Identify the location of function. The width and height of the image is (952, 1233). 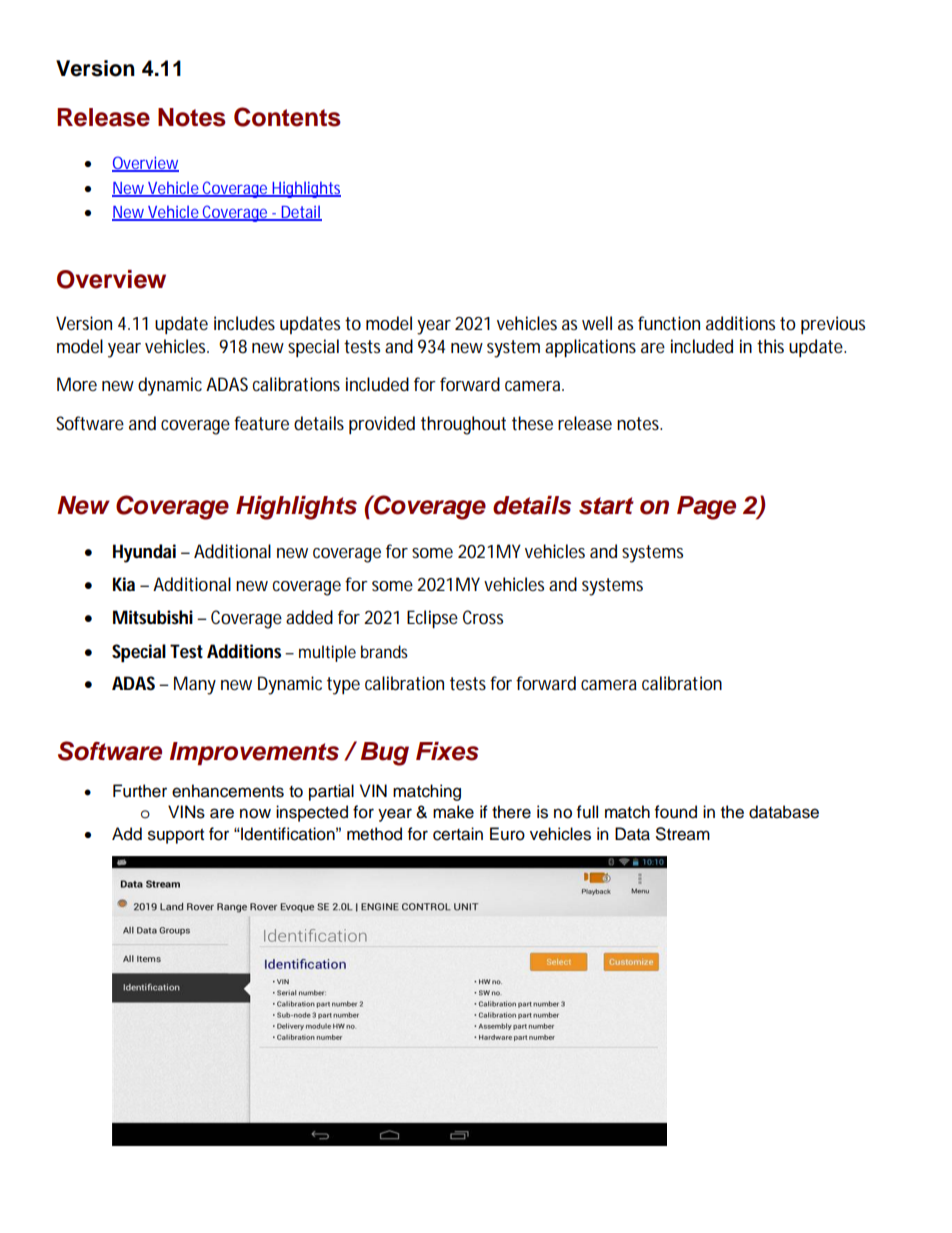
(669, 323).
